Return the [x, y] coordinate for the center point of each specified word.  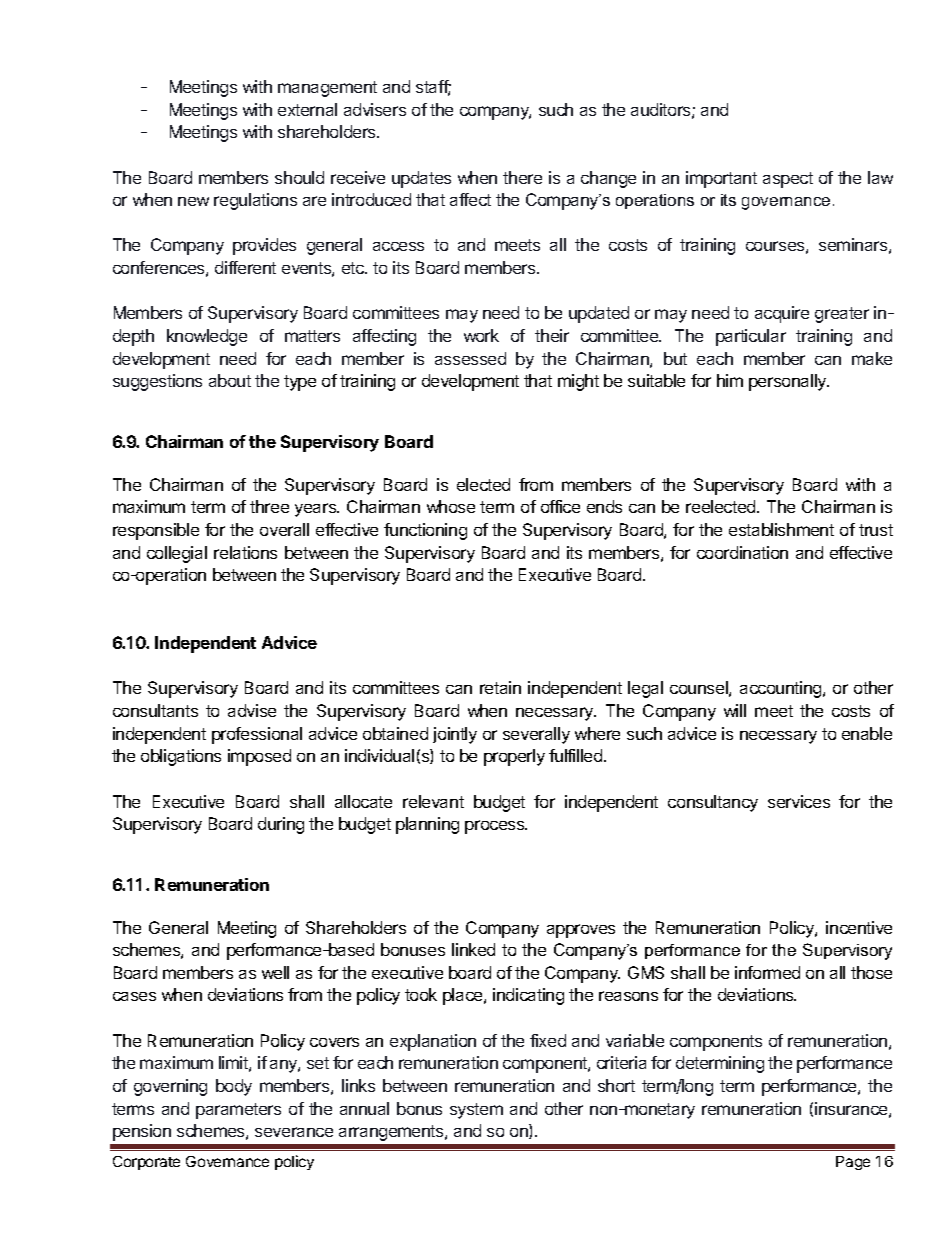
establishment [781, 529]
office [560, 506]
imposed [259, 757]
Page [853, 1163]
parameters [238, 1111]
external [307, 109]
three [269, 506]
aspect [788, 180]
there [522, 177]
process [496, 827]
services [799, 801]
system [476, 1111]
